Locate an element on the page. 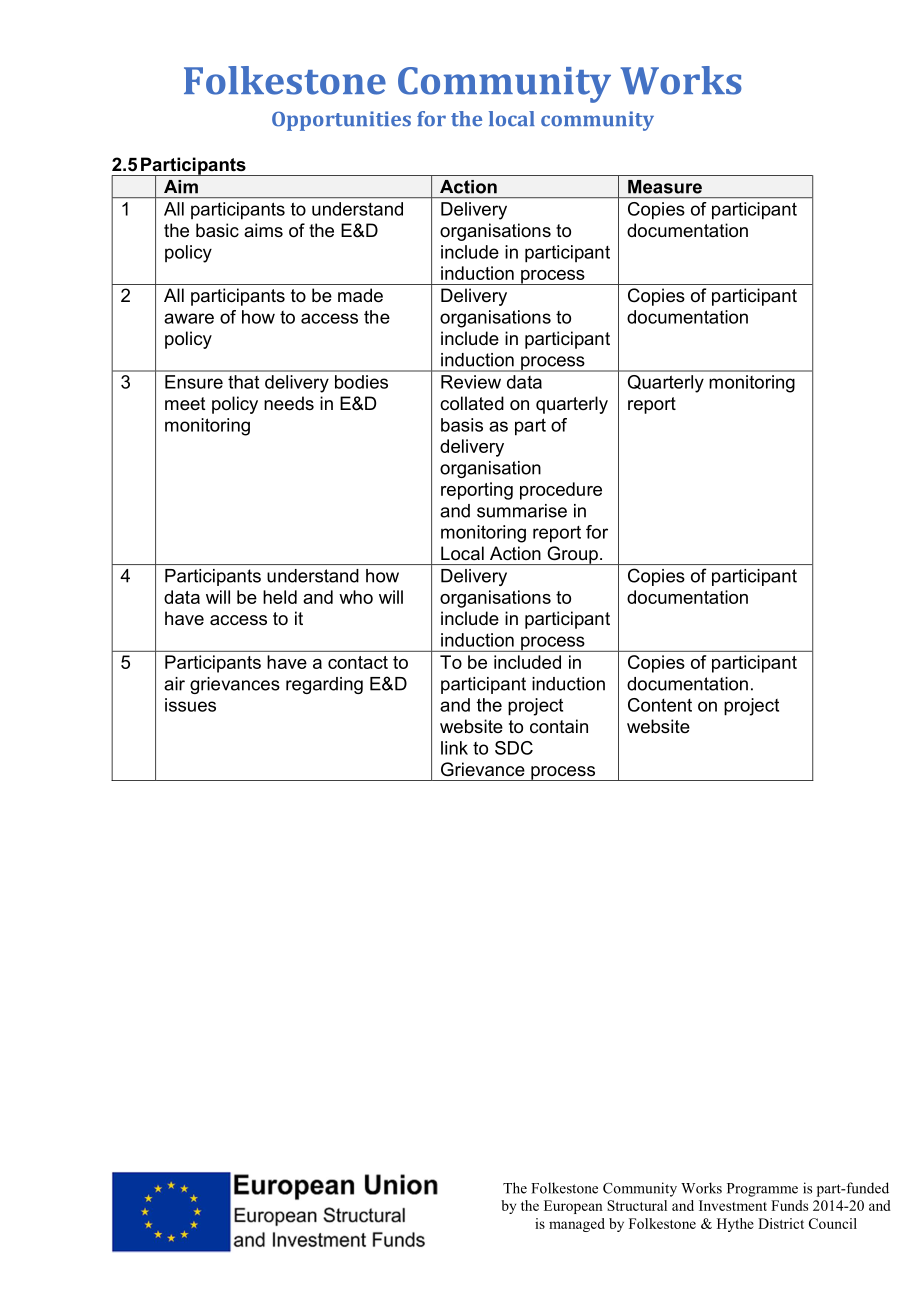 This document has width=924, height=1308. Group is located at coordinates (572, 555).
